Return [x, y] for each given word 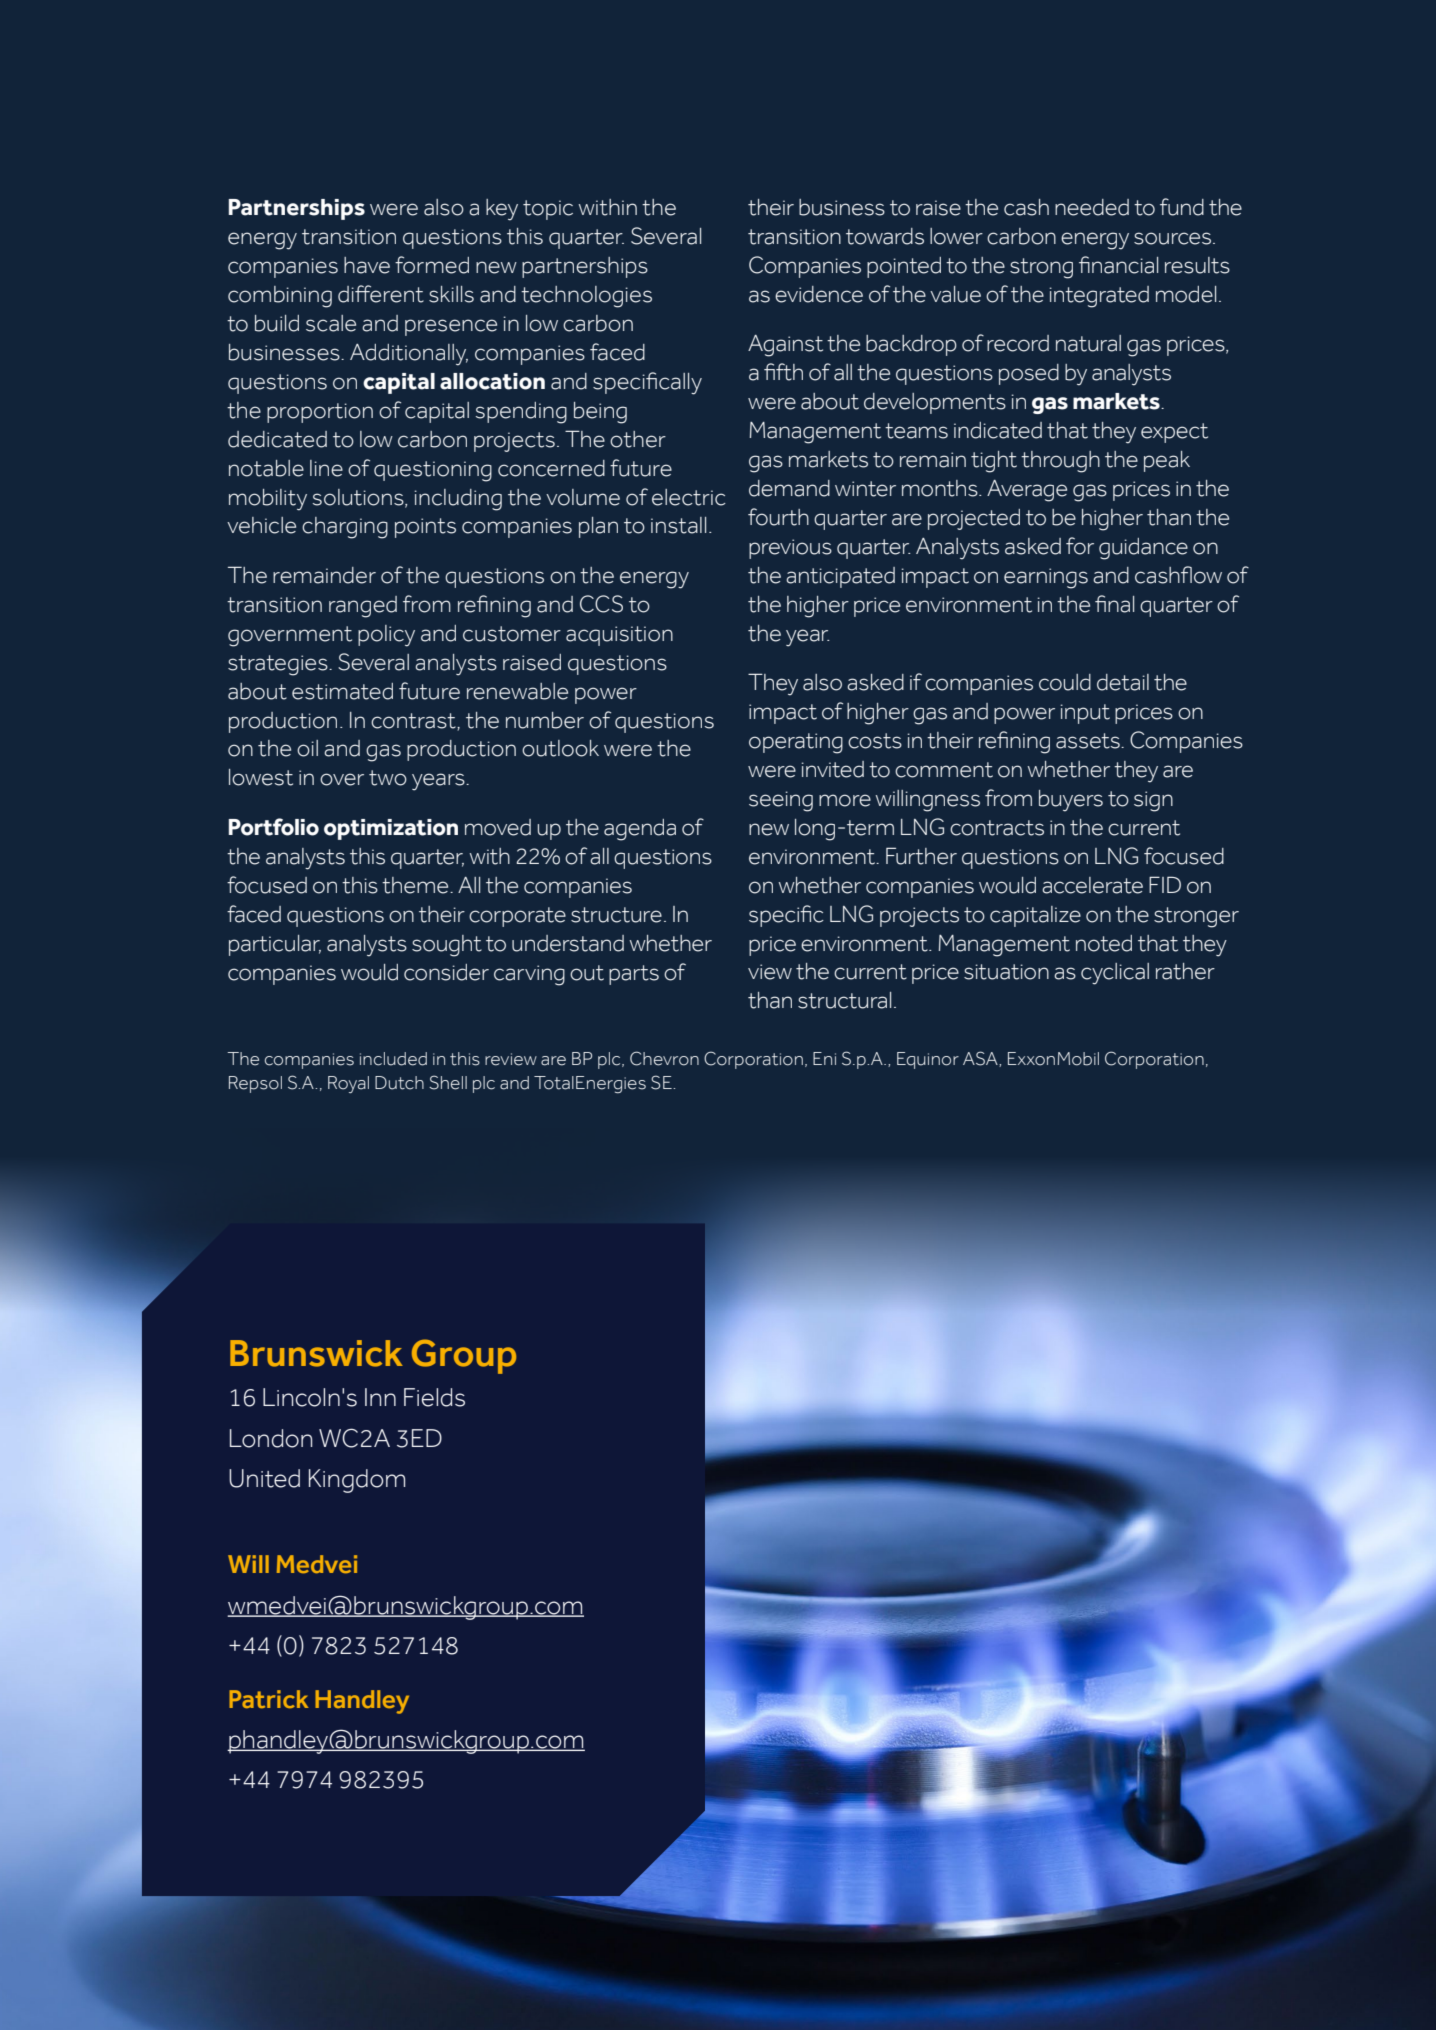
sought [447, 946]
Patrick [268, 1699]
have [367, 265]
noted [1104, 943]
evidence [819, 294]
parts [634, 975]
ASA [981, 1059]
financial [1118, 265]
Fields [434, 1397]
